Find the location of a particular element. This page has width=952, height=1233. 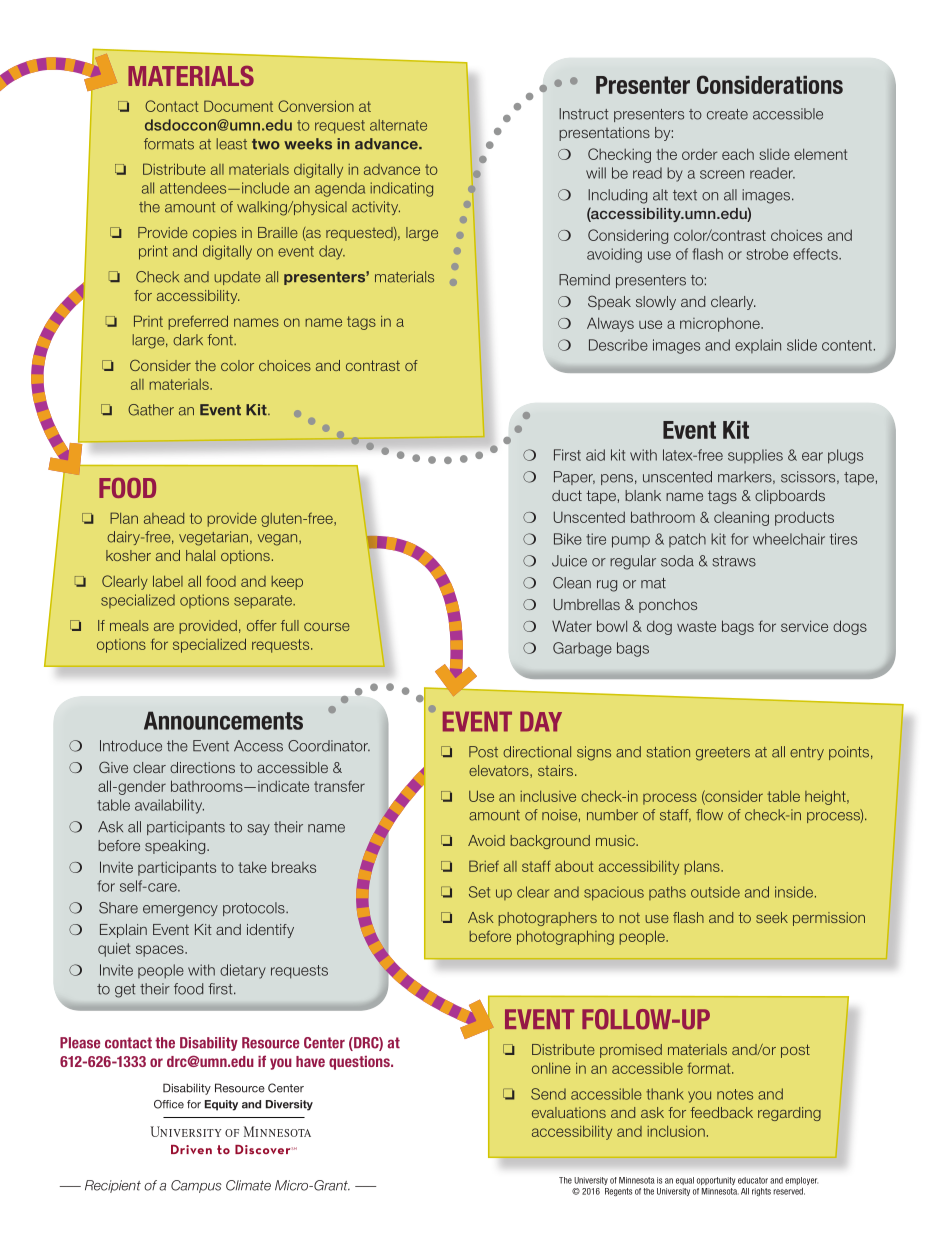

Campus is located at coordinates (196, 1186).
